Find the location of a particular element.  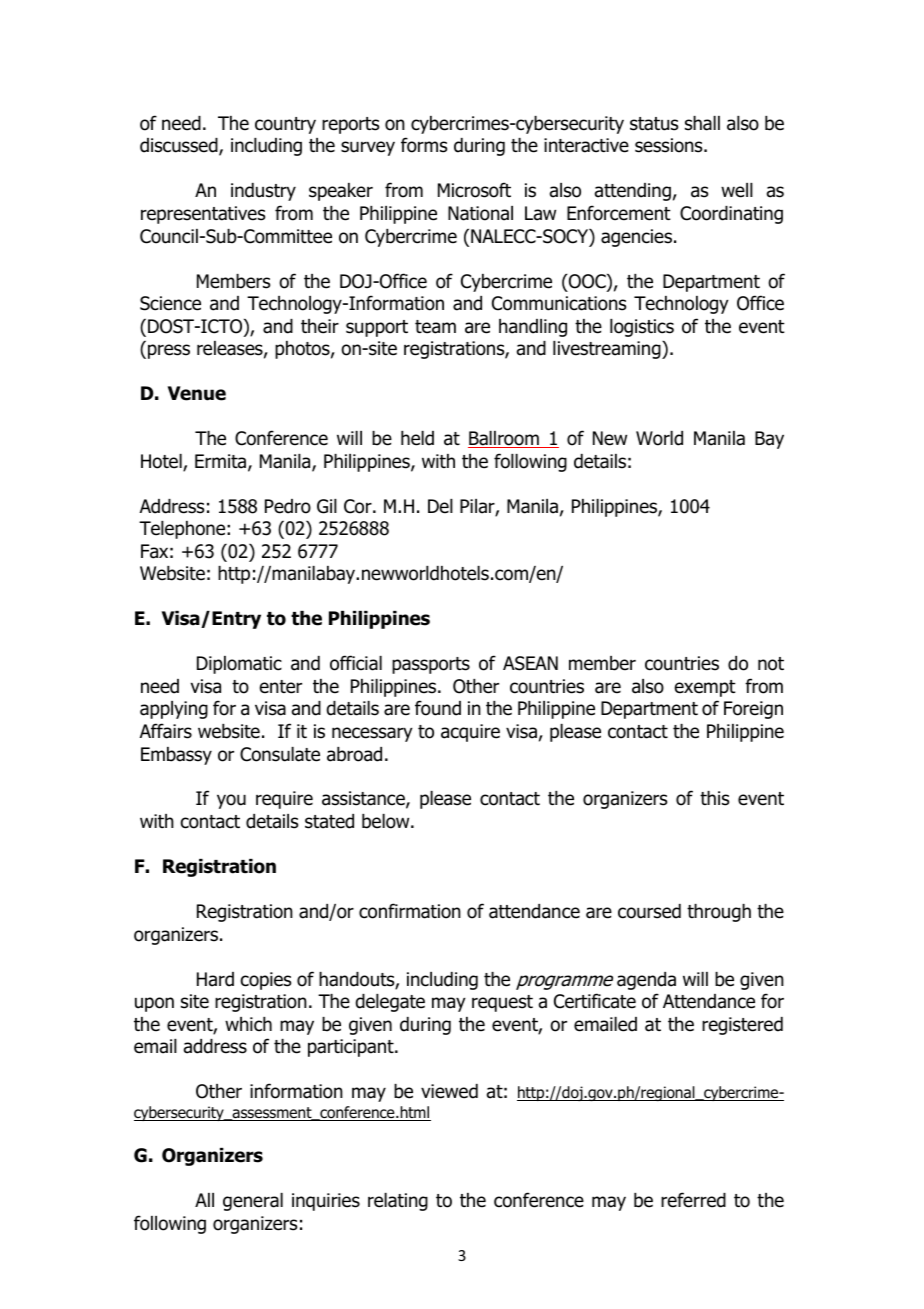

forms is located at coordinates (424, 145).
